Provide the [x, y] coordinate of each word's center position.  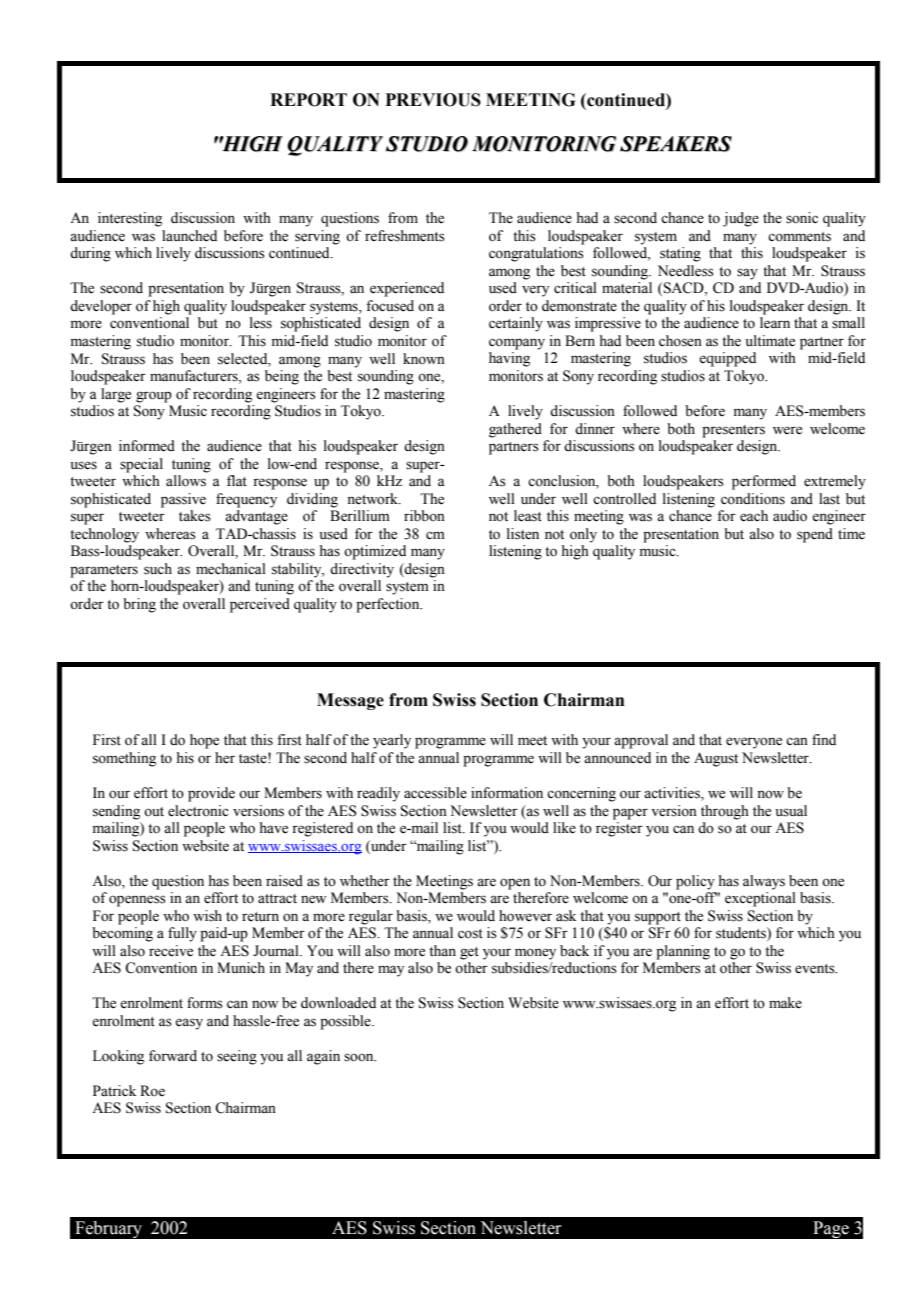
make [785, 1003]
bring [139, 605]
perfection [389, 605]
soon [360, 1057]
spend [815, 535]
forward [173, 1056]
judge [741, 219]
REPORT [308, 100]
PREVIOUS [433, 100]
